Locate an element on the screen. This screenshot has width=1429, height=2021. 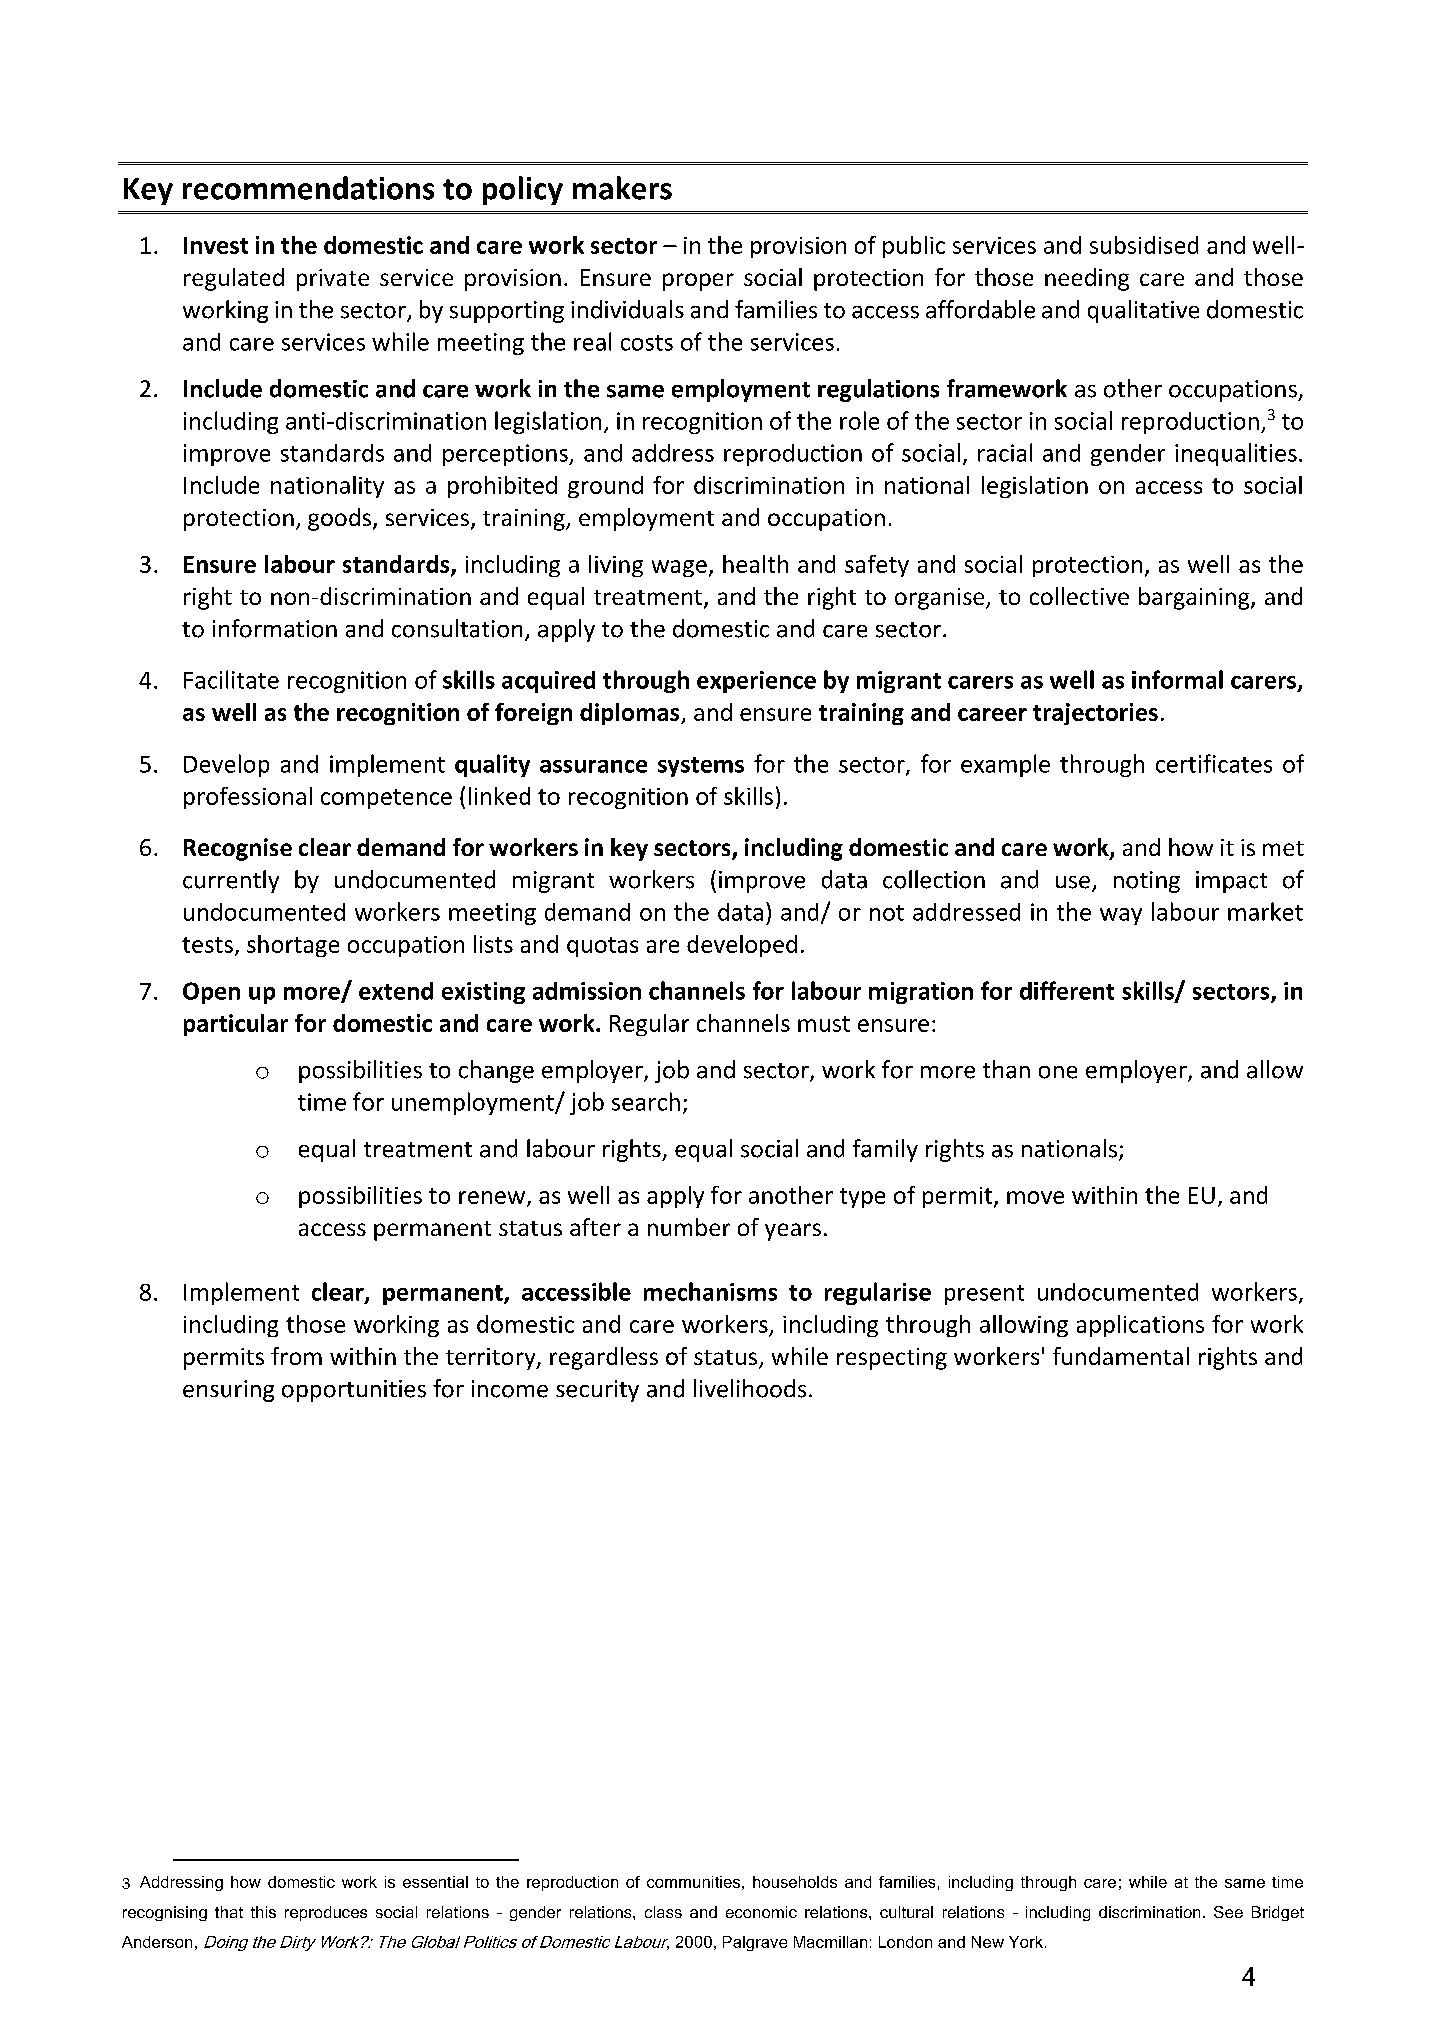
communities is located at coordinates (693, 1882).
